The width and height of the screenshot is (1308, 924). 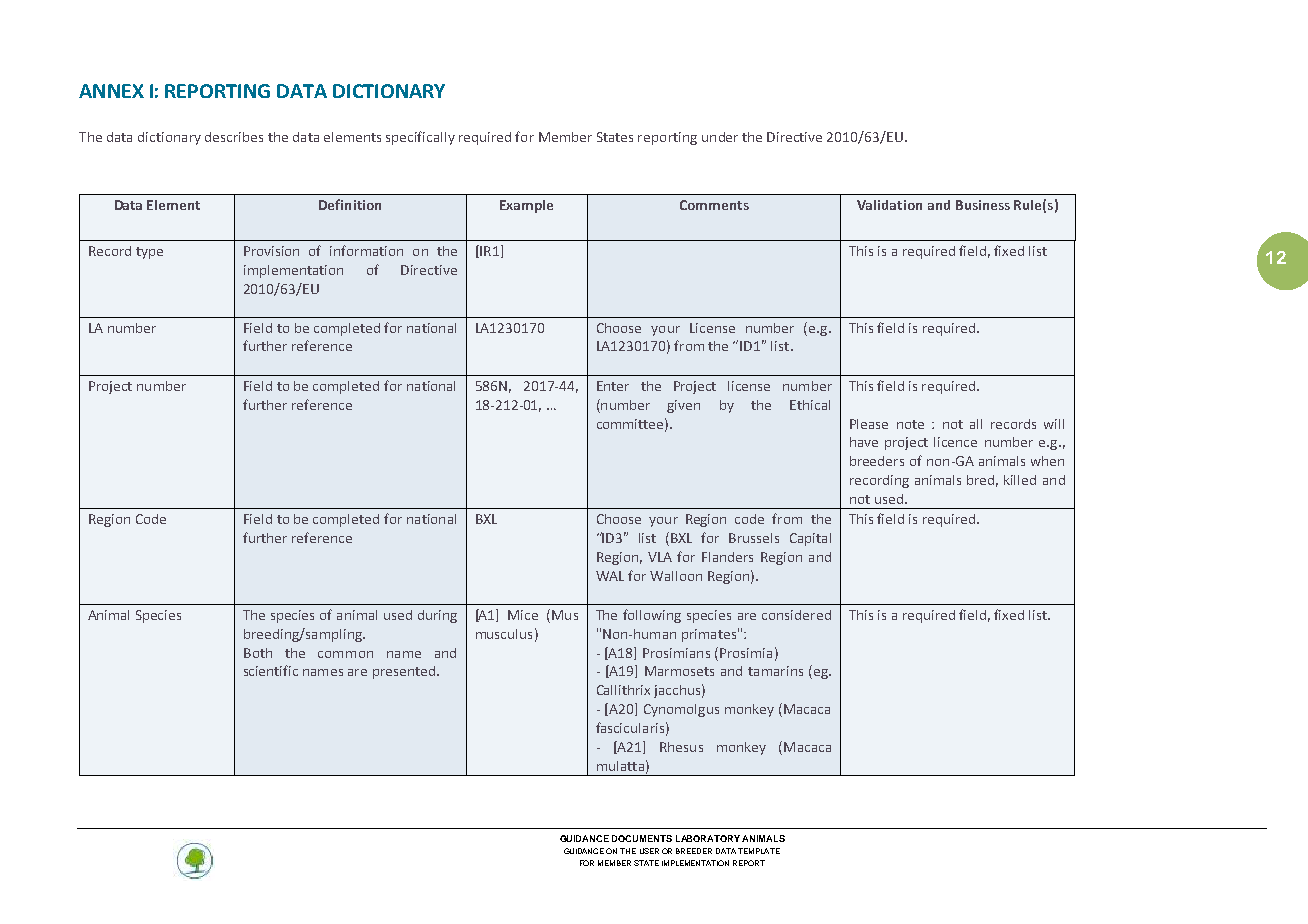 What do you see at coordinates (258, 653) in the screenshot?
I see `Both` at bounding box center [258, 653].
